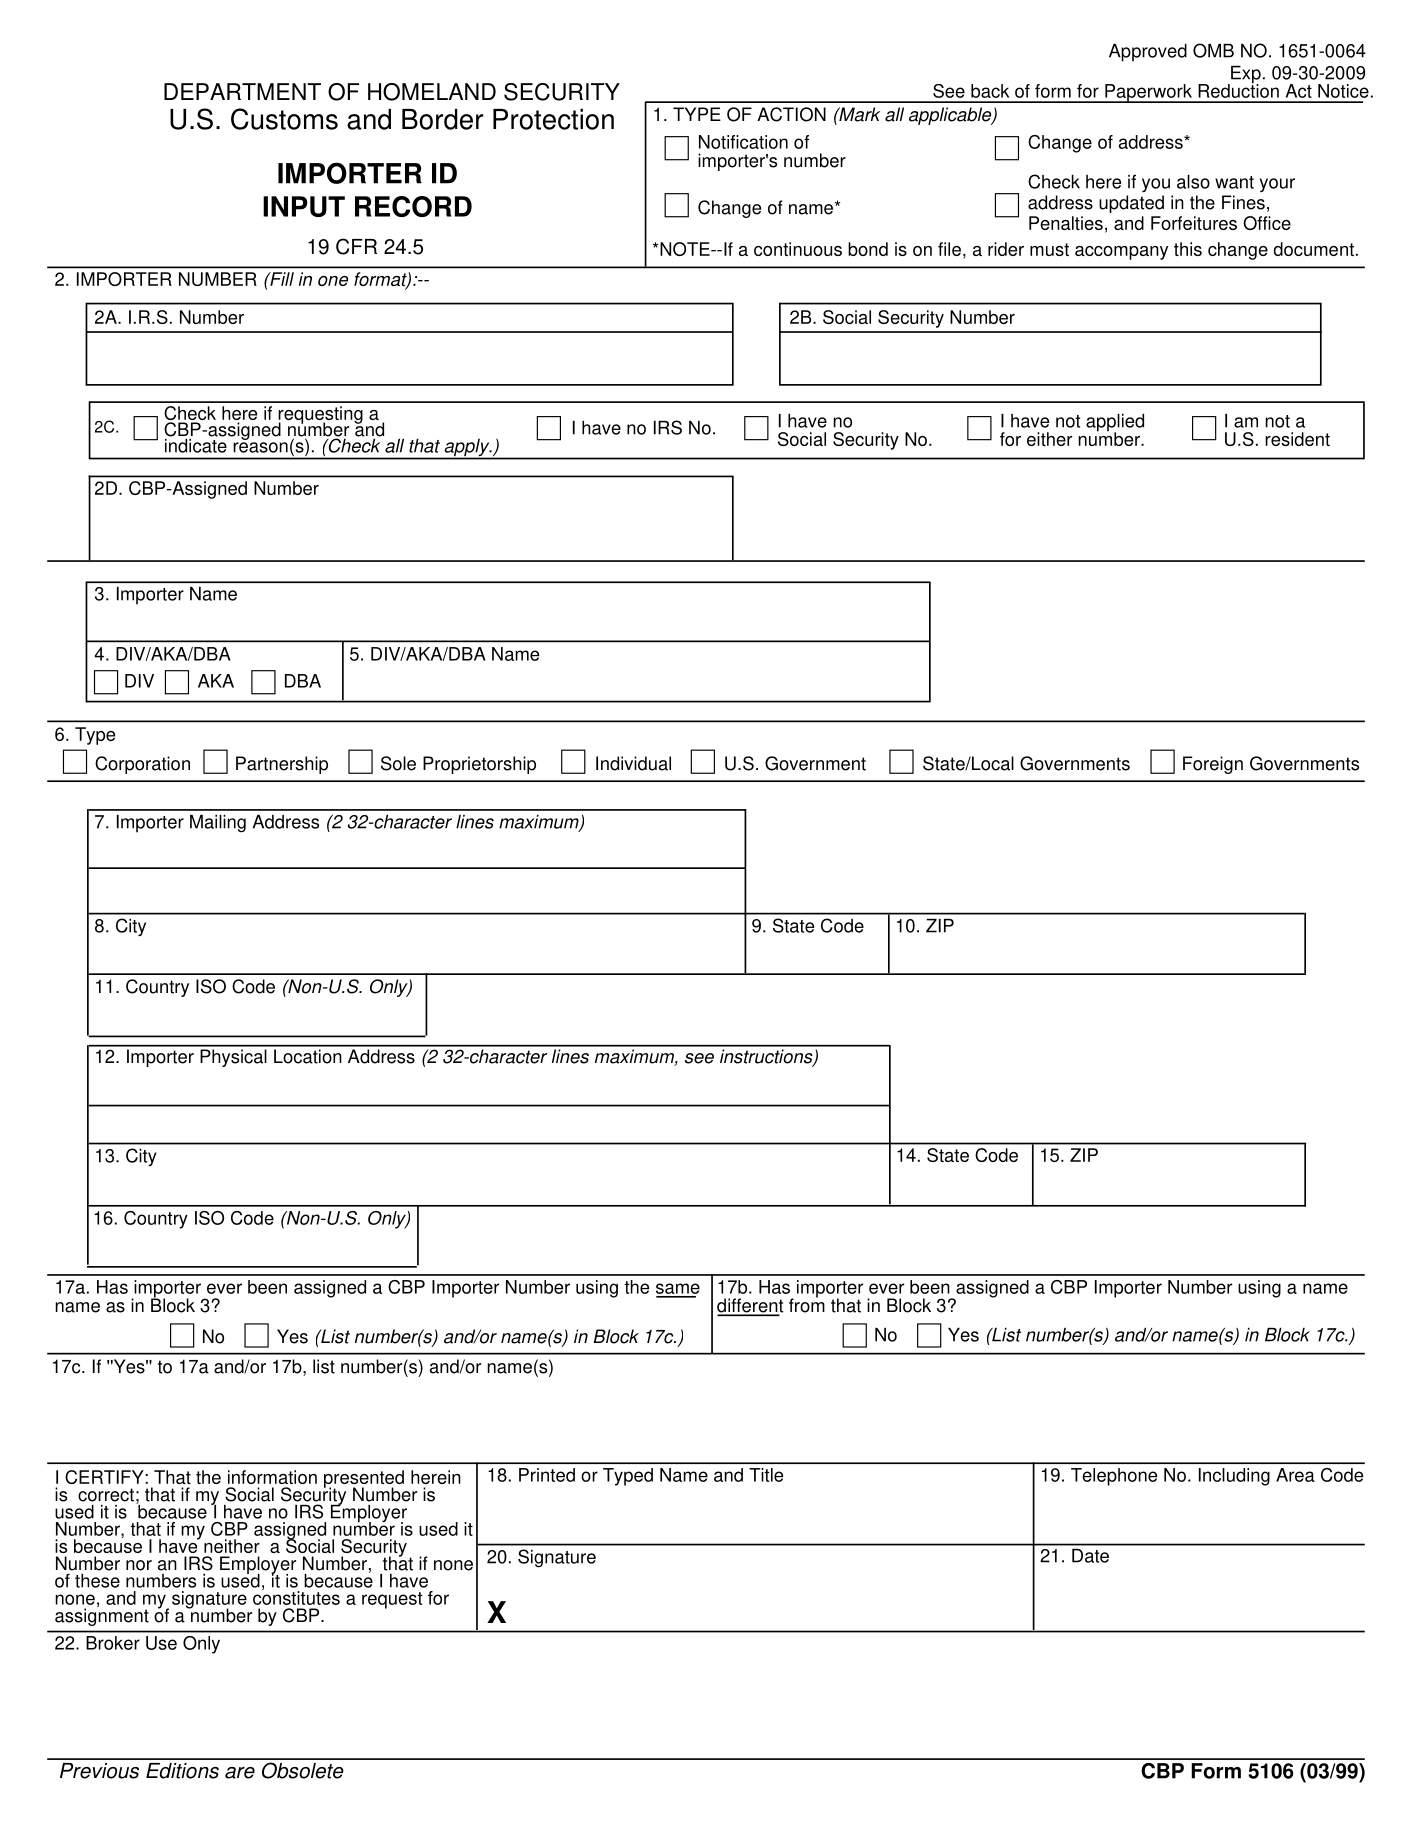 This page has width=1411, height=1825. What do you see at coordinates (1234, 1477) in the page?
I see `Including` at bounding box center [1234, 1477].
